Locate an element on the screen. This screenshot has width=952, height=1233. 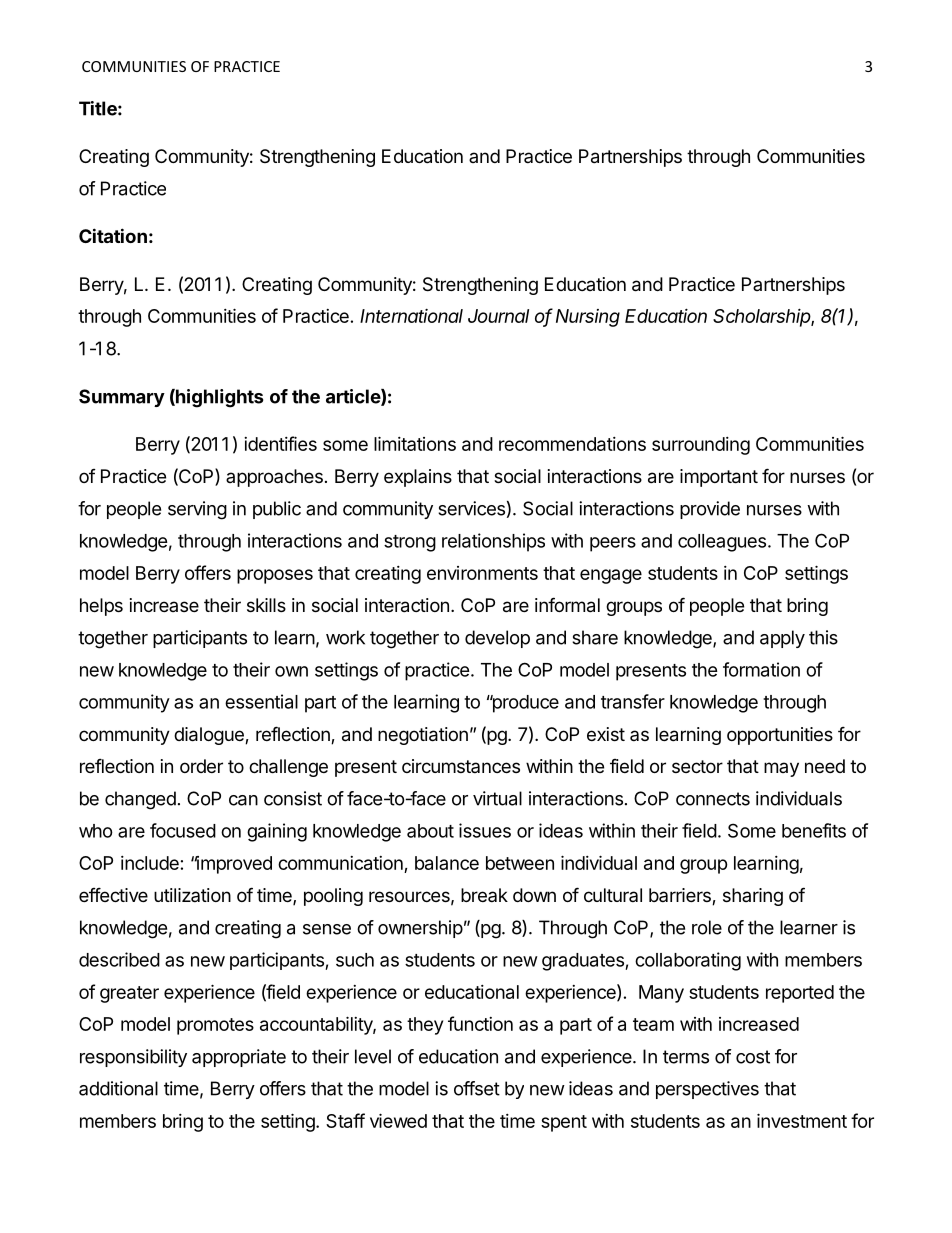
essential is located at coordinates (261, 701).
